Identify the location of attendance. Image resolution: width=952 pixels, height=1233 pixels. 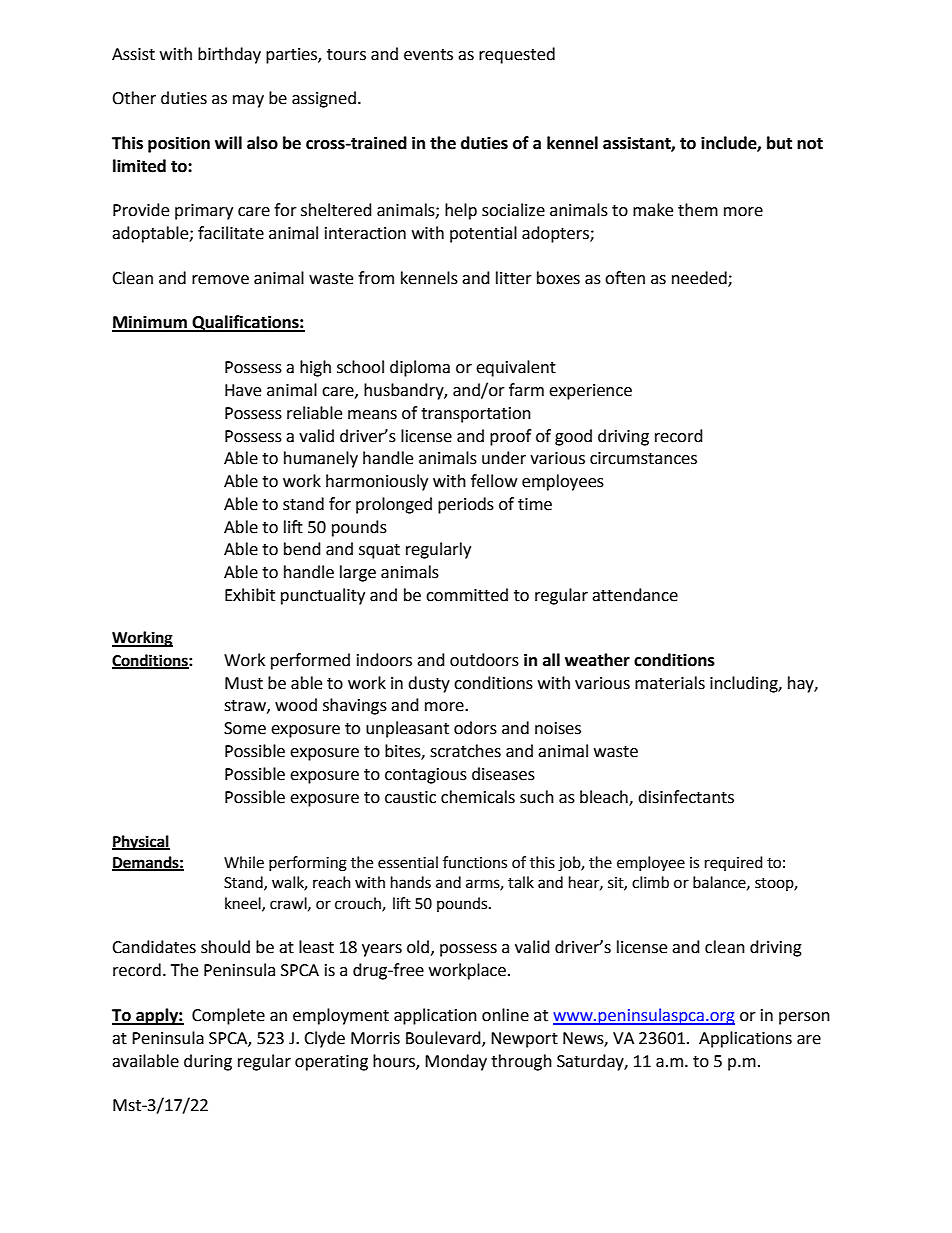
(635, 595).
